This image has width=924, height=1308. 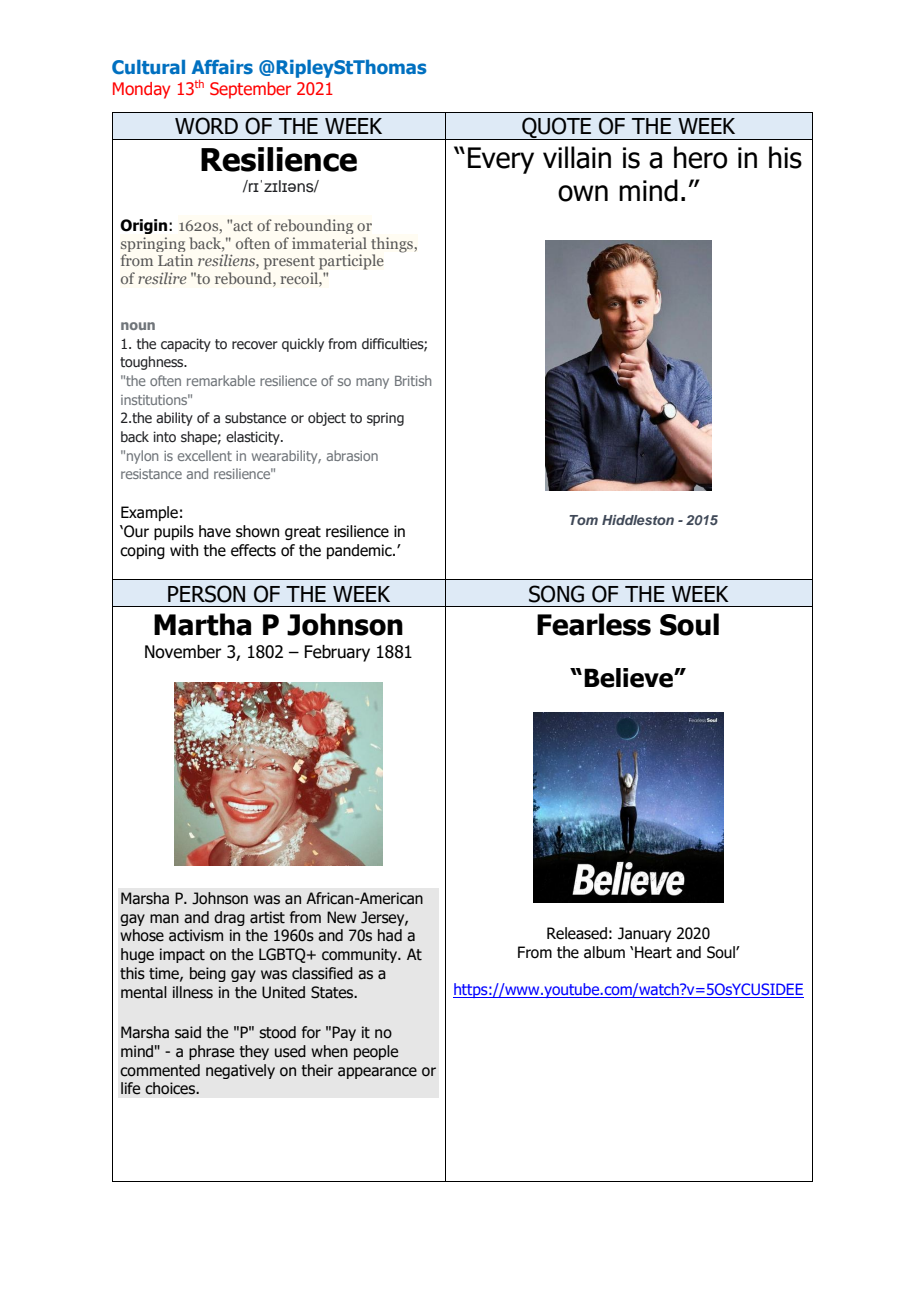 What do you see at coordinates (211, 1052) in the image?
I see `phrase` at bounding box center [211, 1052].
